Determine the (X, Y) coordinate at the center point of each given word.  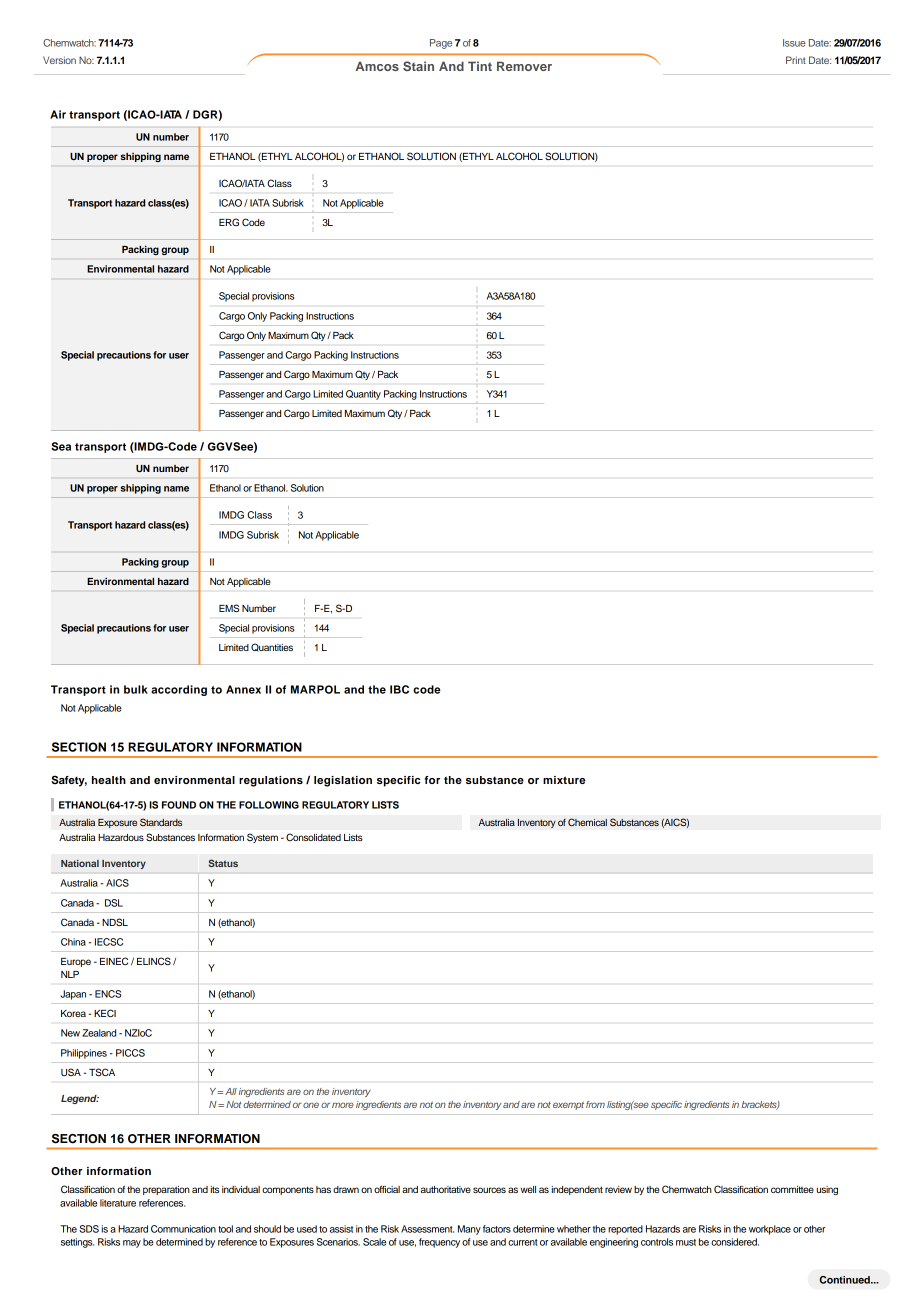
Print (796, 60)
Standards (161, 822)
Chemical (587, 822)
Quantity (363, 395)
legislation (343, 781)
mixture (564, 780)
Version (59, 60)
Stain (418, 66)
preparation (166, 1190)
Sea (61, 446)
